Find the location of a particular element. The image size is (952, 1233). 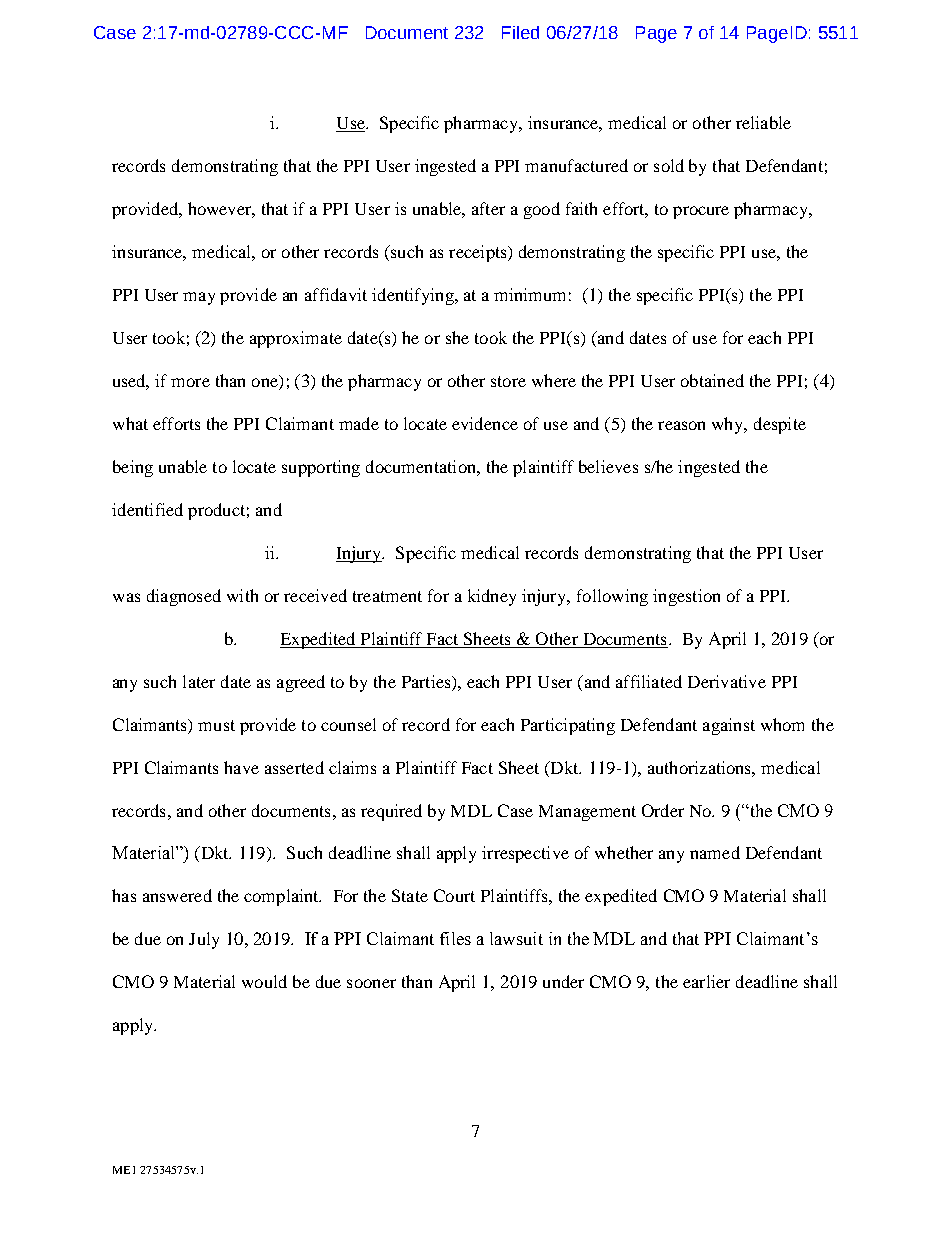

earlier is located at coordinates (706, 981).
